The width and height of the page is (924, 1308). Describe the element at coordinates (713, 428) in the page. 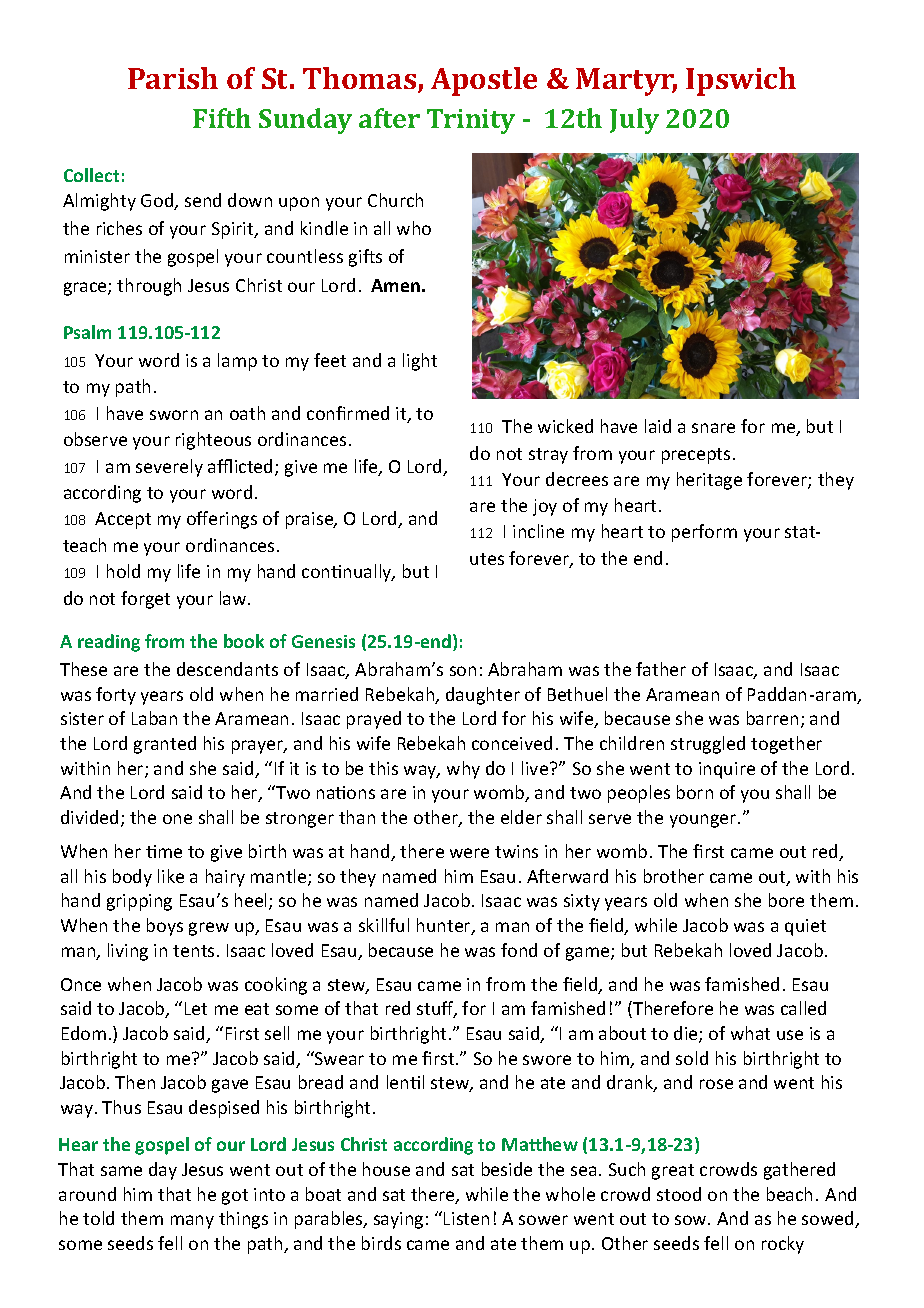

I see `snare` at that location.
